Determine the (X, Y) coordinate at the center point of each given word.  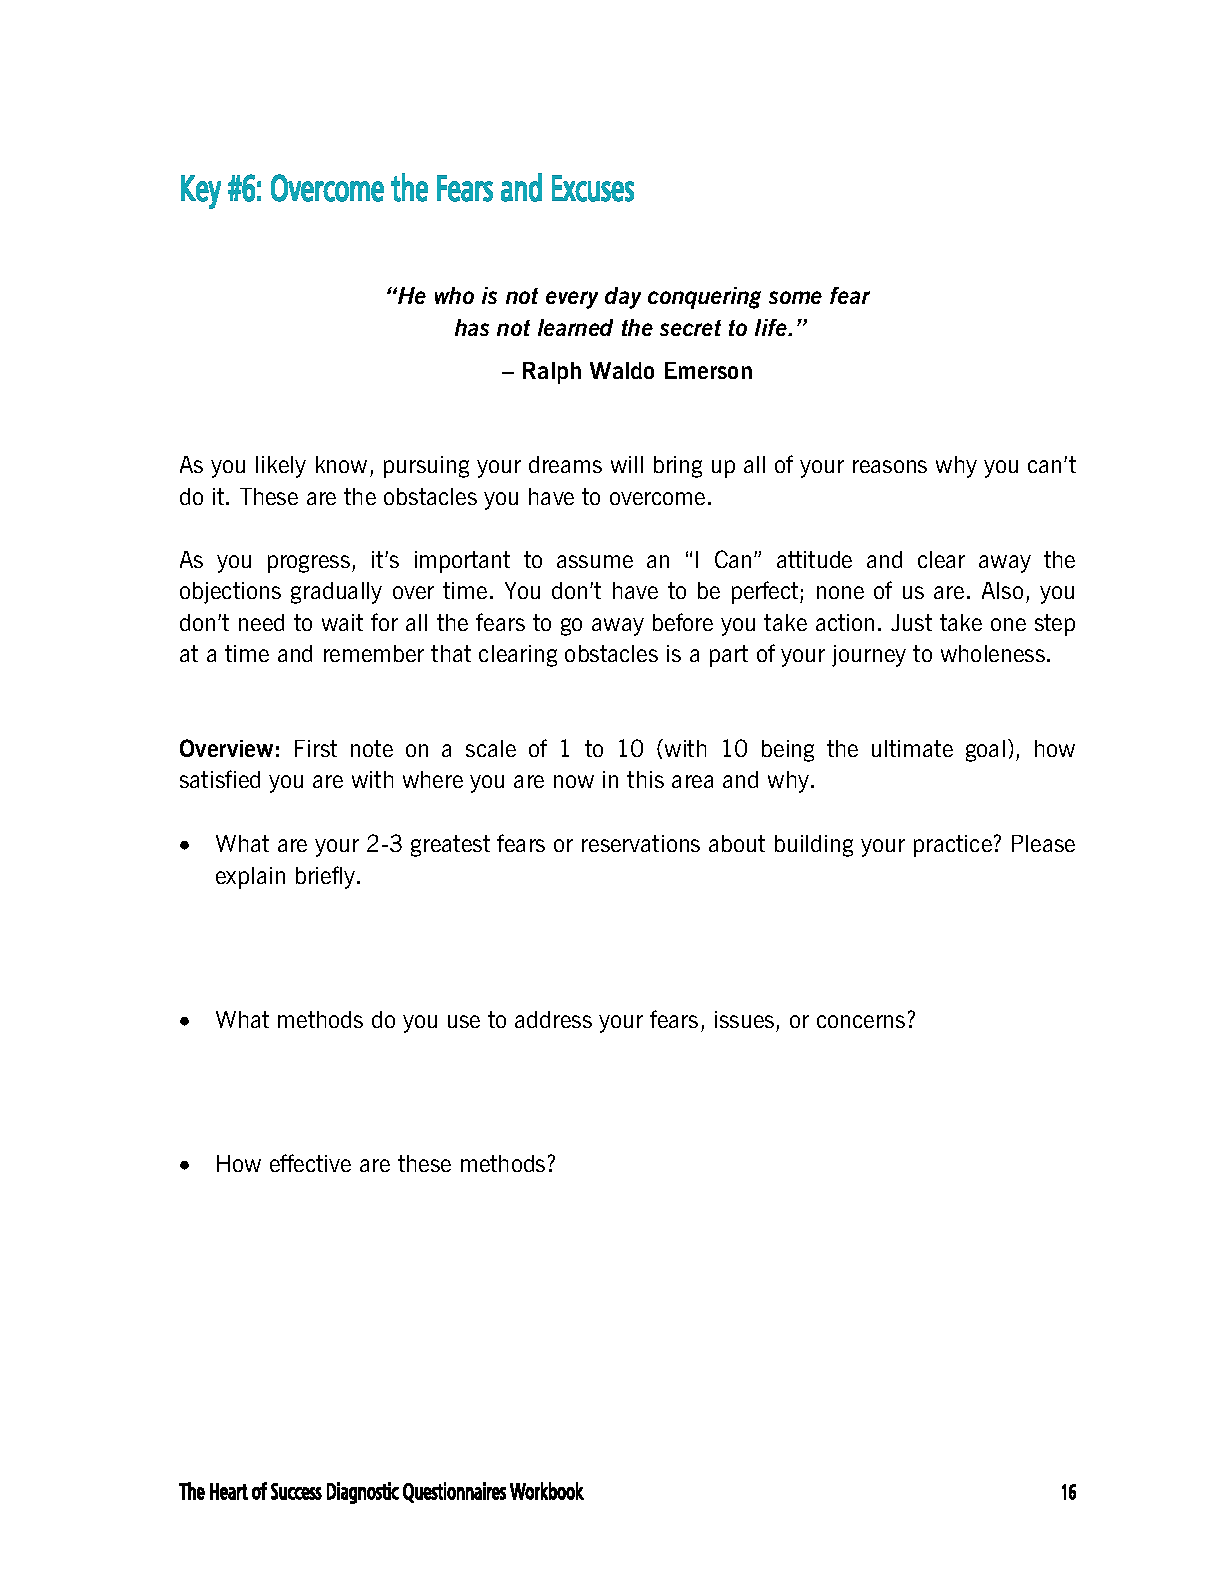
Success (296, 1491)
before (683, 622)
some (795, 297)
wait (342, 622)
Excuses (593, 188)
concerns (861, 1021)
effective (310, 1163)
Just (911, 622)
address (553, 1019)
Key (201, 192)
